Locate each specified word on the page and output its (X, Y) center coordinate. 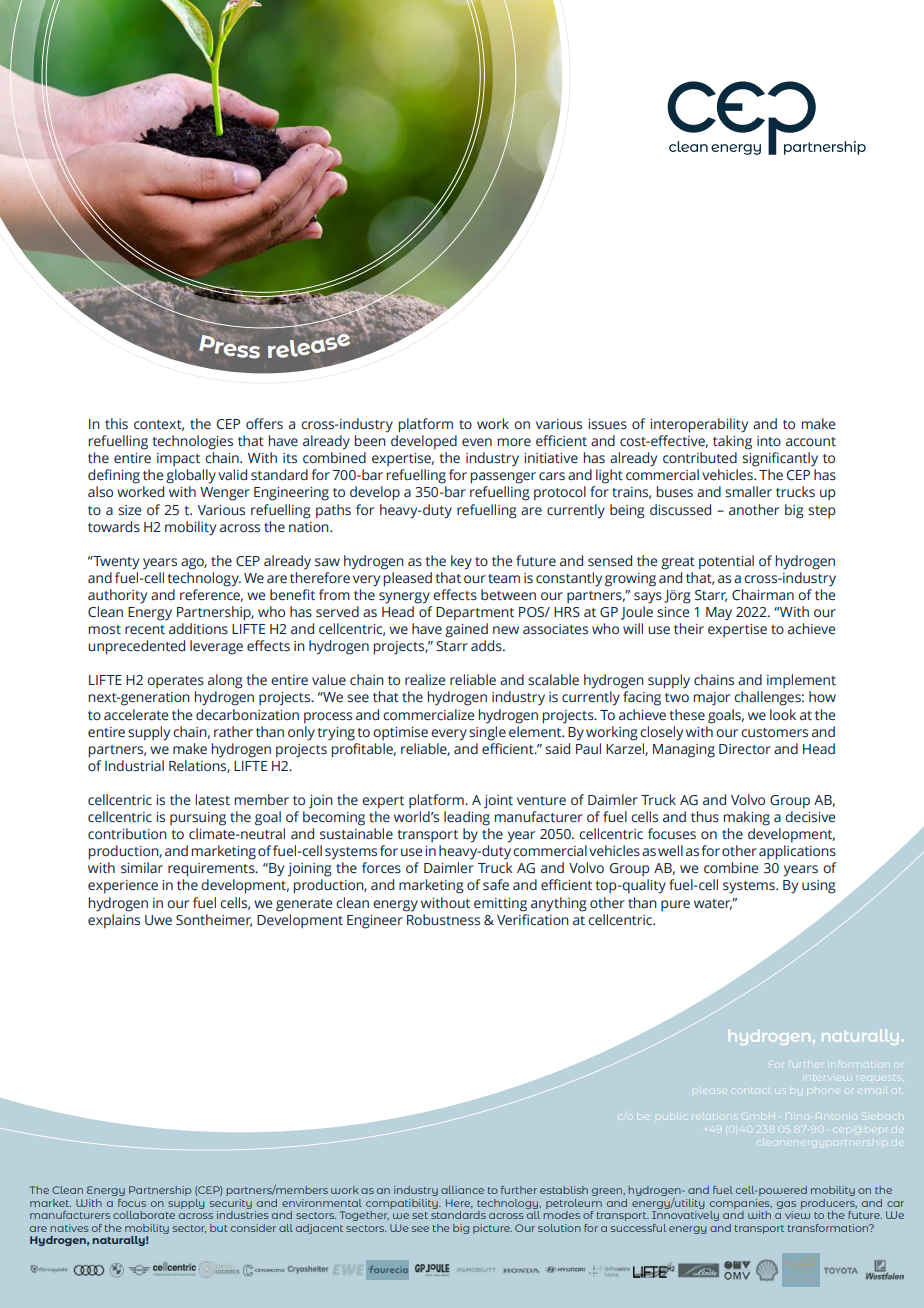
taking (732, 442)
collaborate (144, 1215)
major (712, 699)
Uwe (158, 920)
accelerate (136, 715)
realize (425, 680)
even (477, 442)
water (713, 904)
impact (178, 459)
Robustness (442, 918)
